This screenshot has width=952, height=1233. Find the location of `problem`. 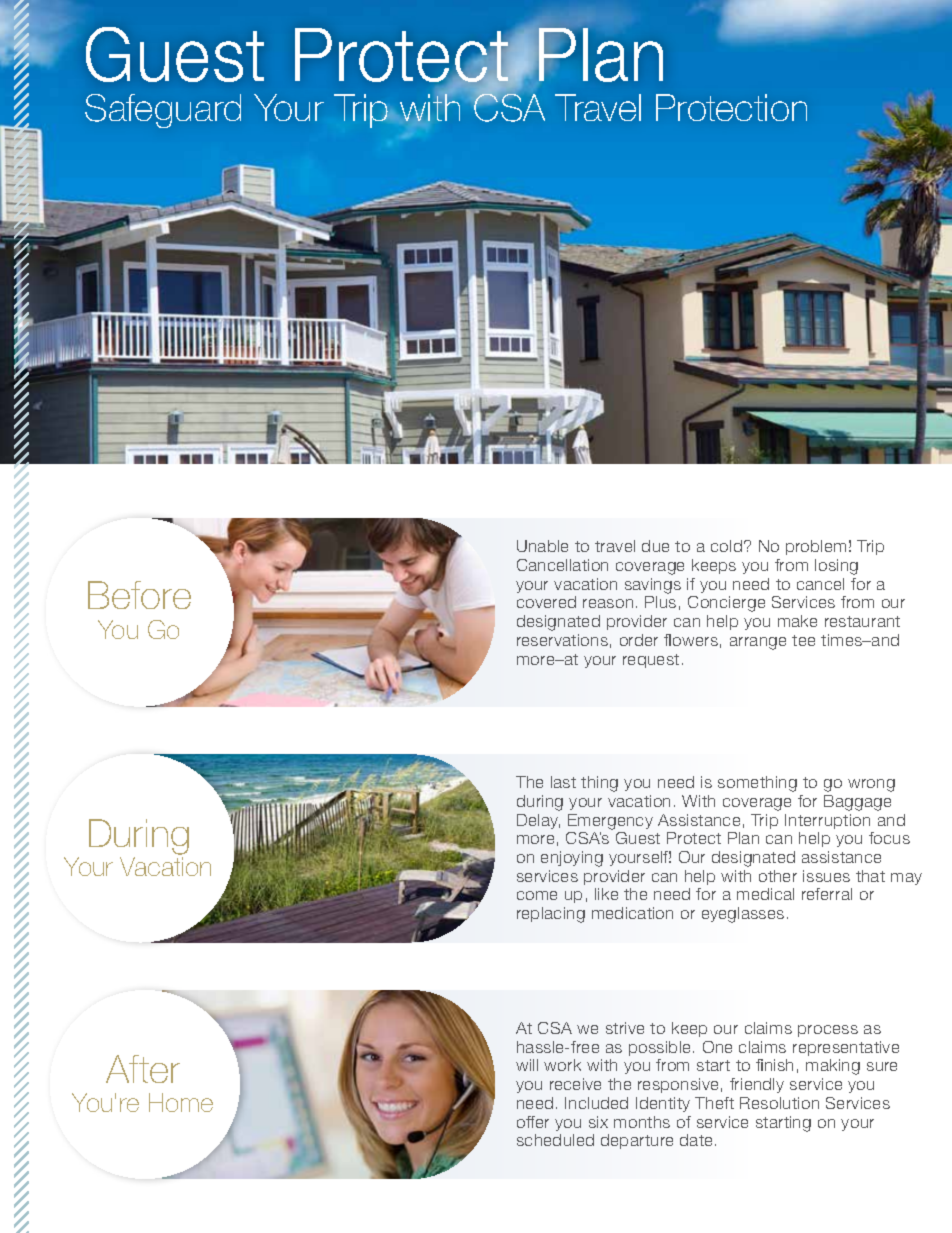

problem is located at coordinates (816, 547).
